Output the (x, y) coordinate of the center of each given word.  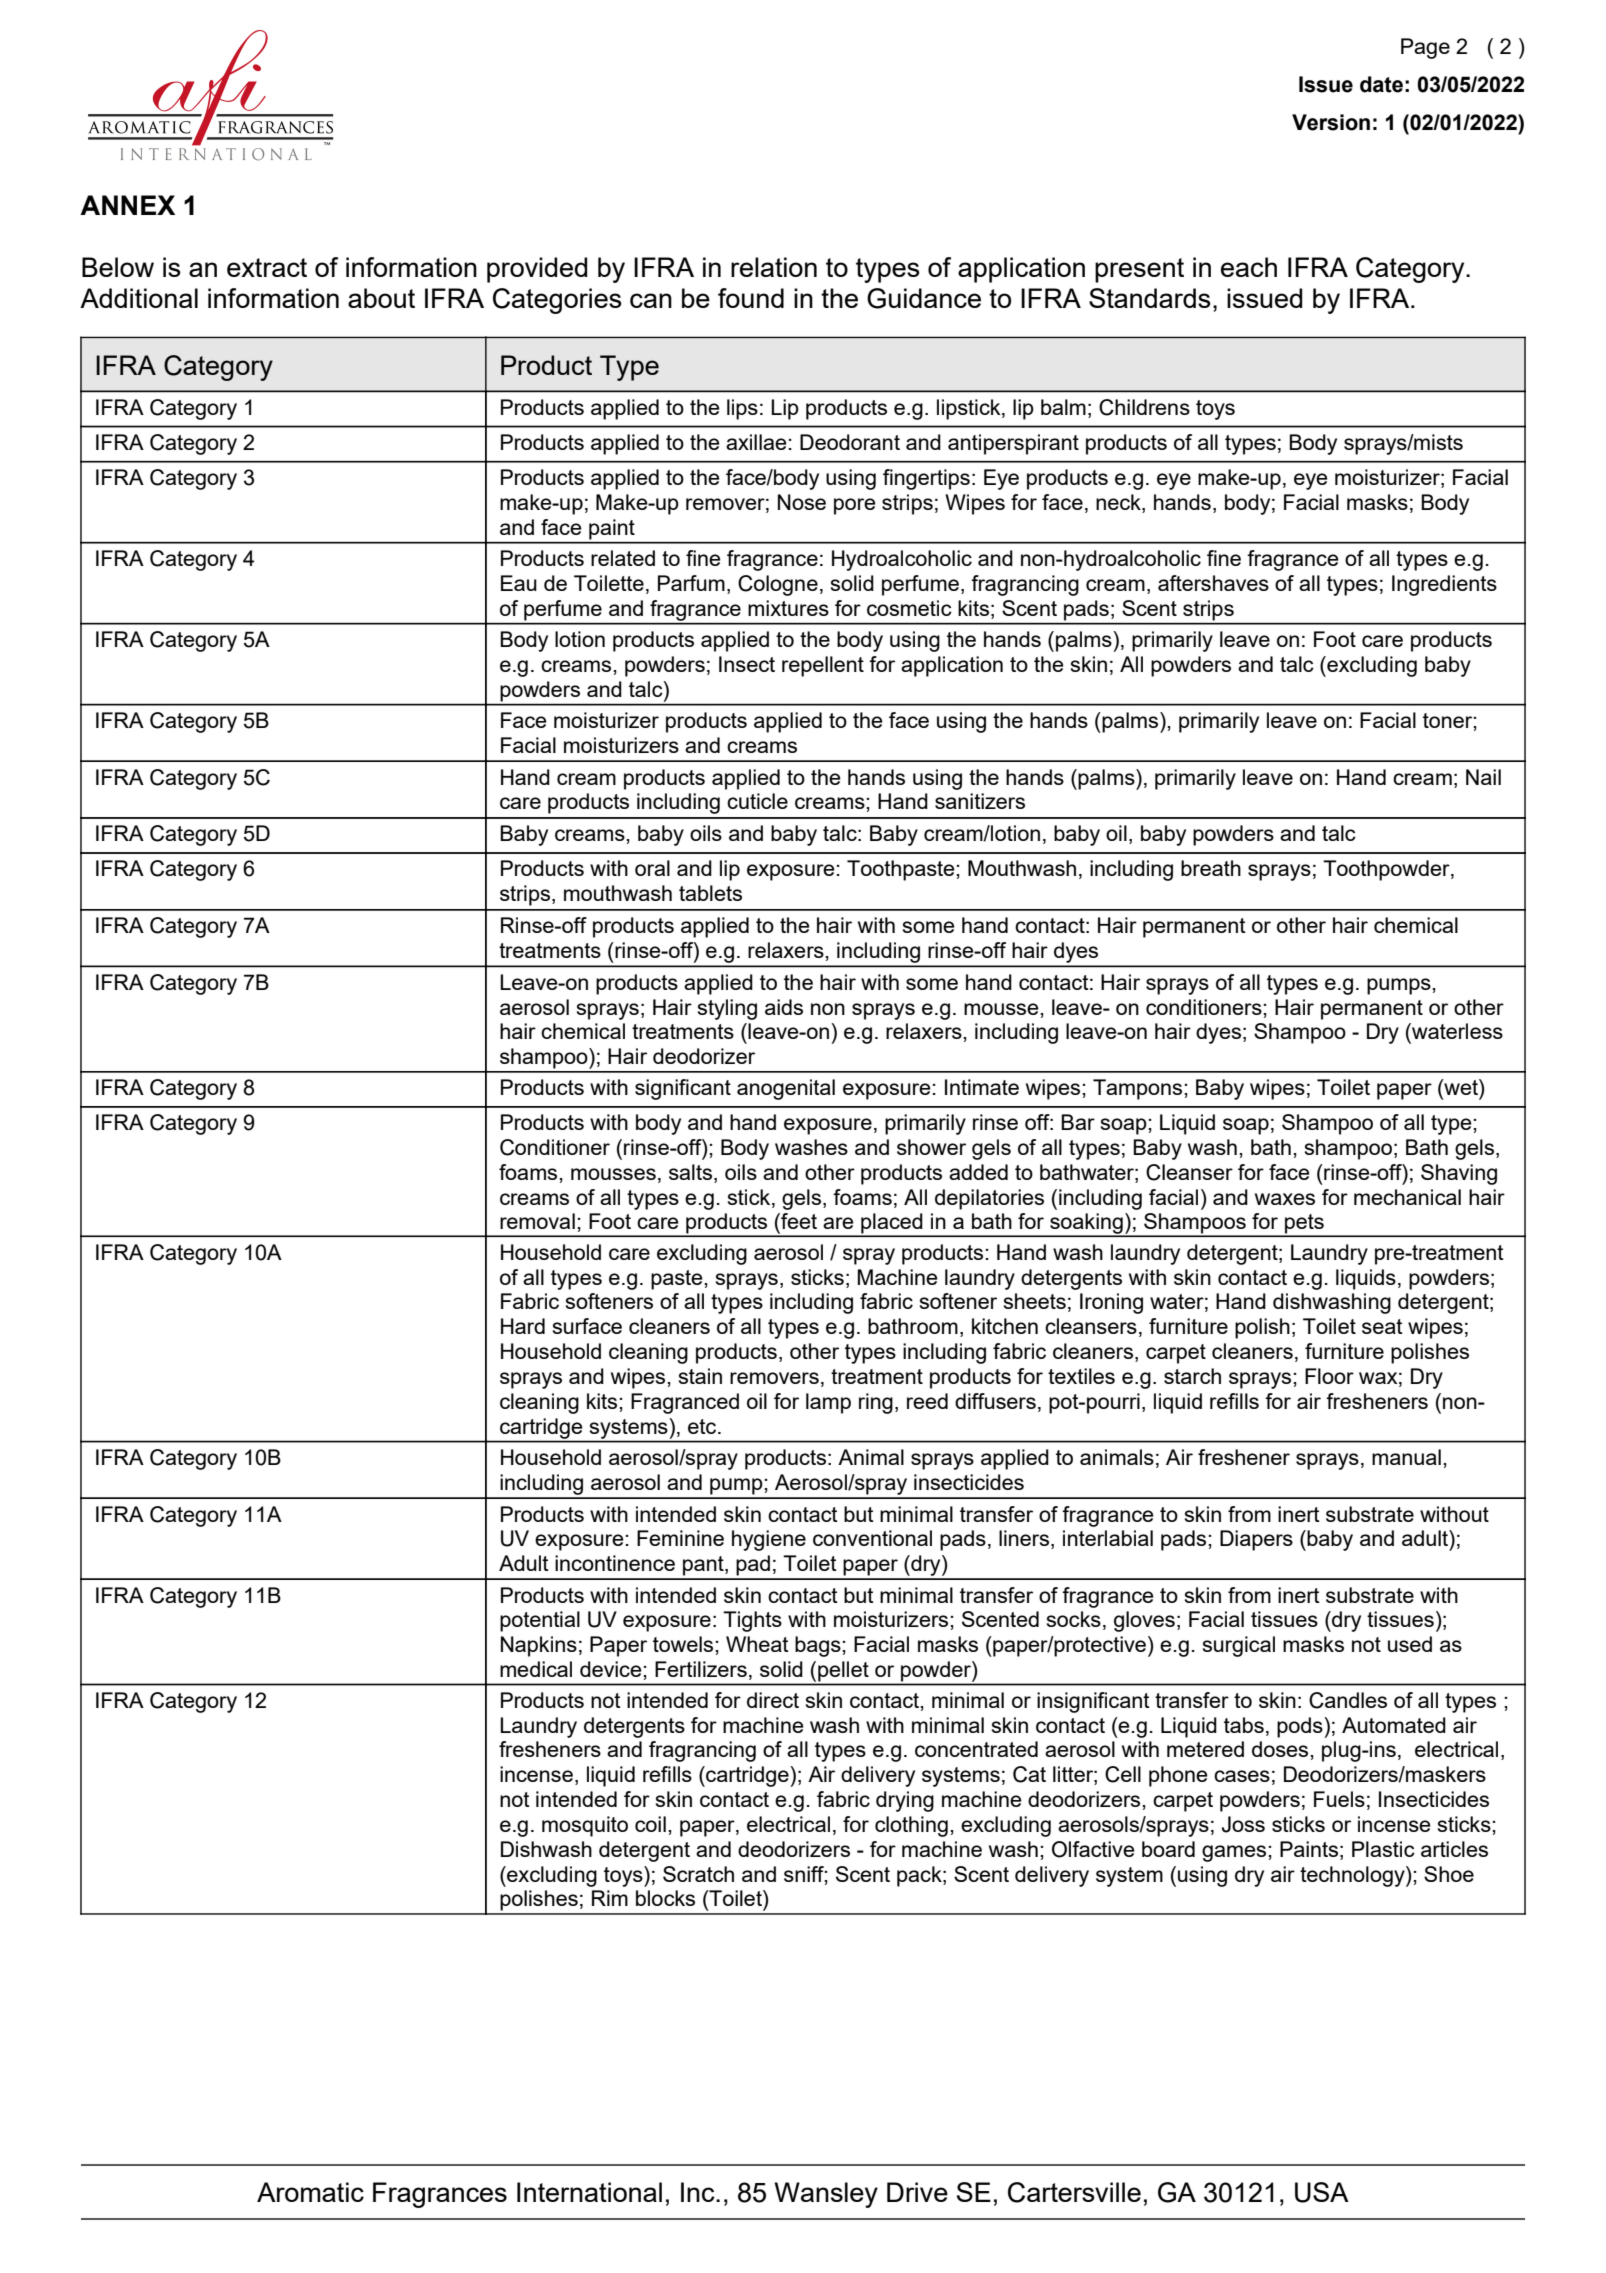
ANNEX (127, 205)
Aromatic (310, 2192)
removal (537, 1221)
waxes (1285, 1199)
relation (774, 267)
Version (1331, 122)
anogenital (786, 1089)
